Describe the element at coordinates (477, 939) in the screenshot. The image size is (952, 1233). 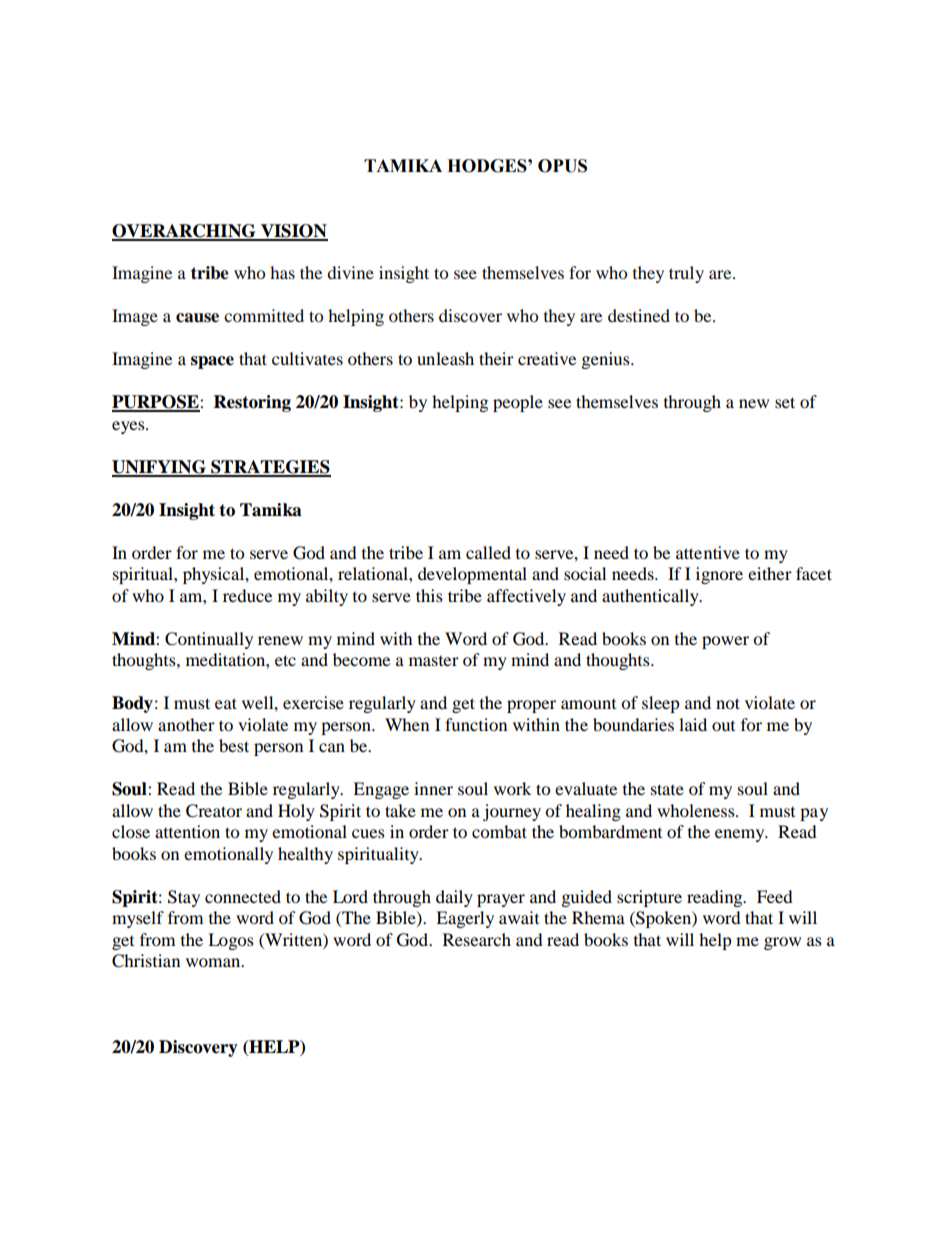
I see `Research` at that location.
